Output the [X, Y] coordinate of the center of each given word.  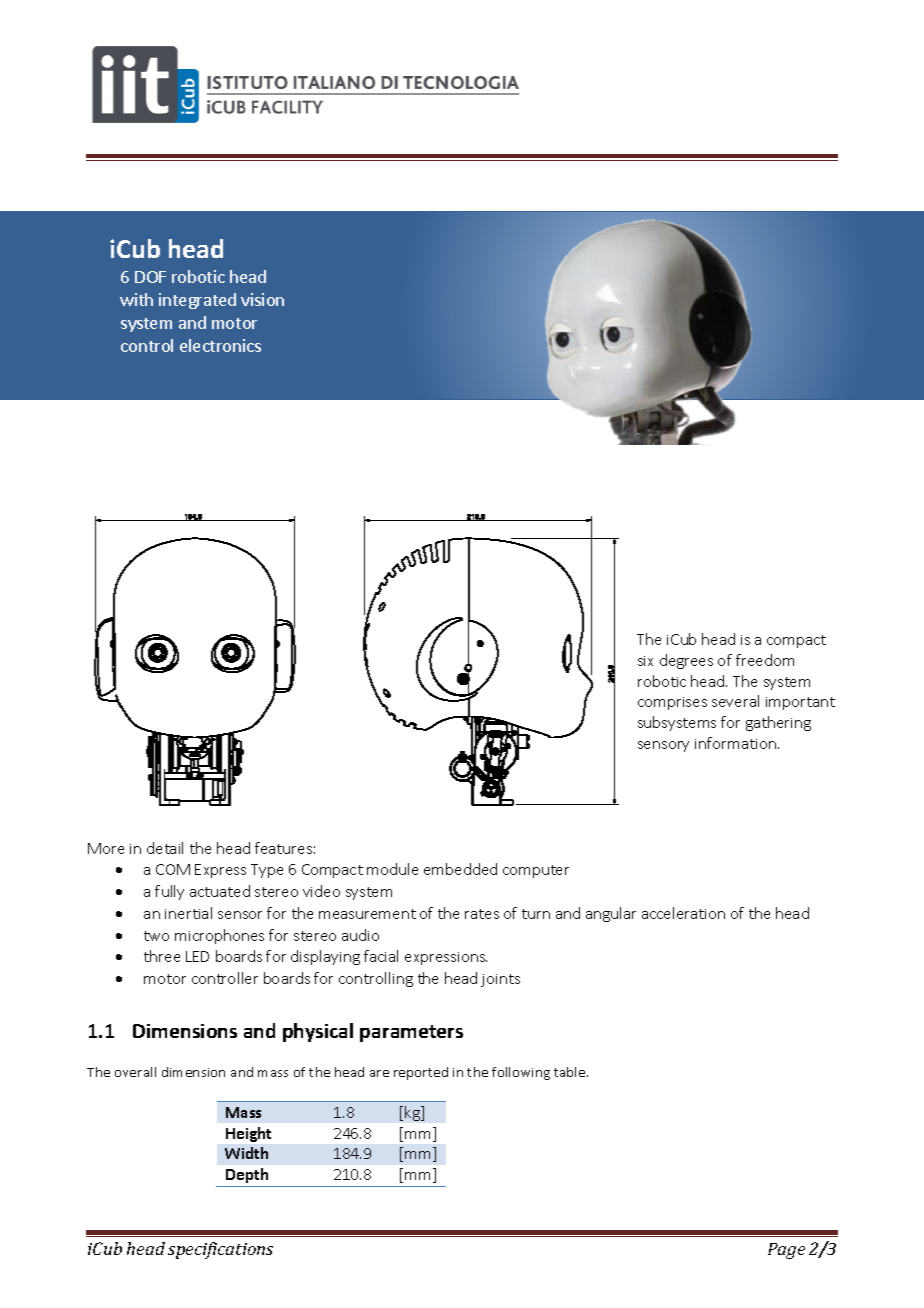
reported [421, 1073]
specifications [220, 1250]
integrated [197, 301]
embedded [460, 869]
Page [786, 1251]
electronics [220, 345]
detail [165, 848]
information [735, 743]
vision [262, 299]
